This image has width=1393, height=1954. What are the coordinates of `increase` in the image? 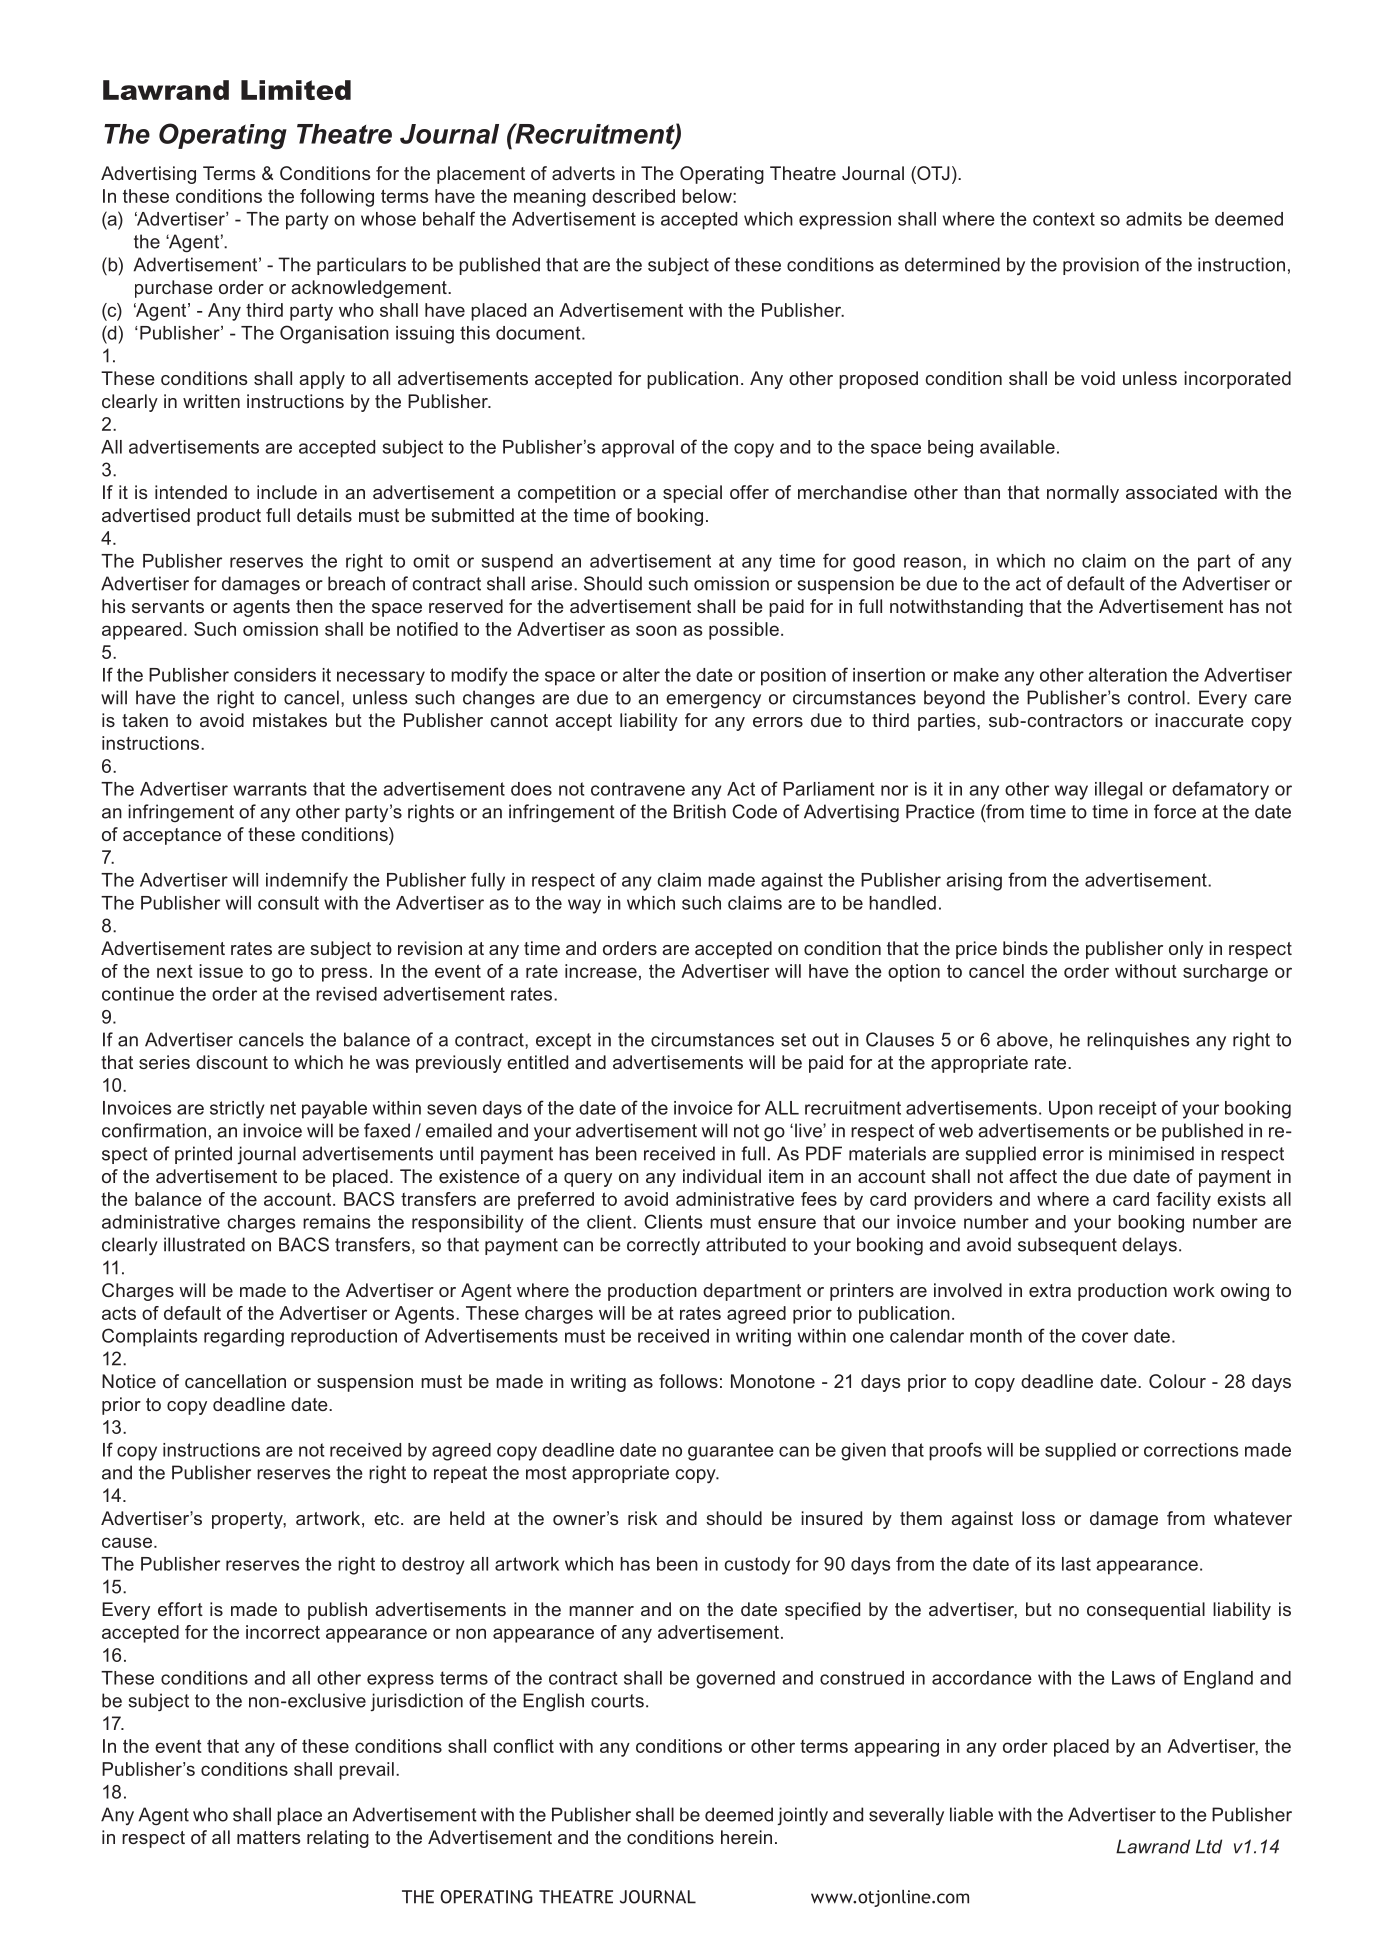 It's located at (601, 971).
